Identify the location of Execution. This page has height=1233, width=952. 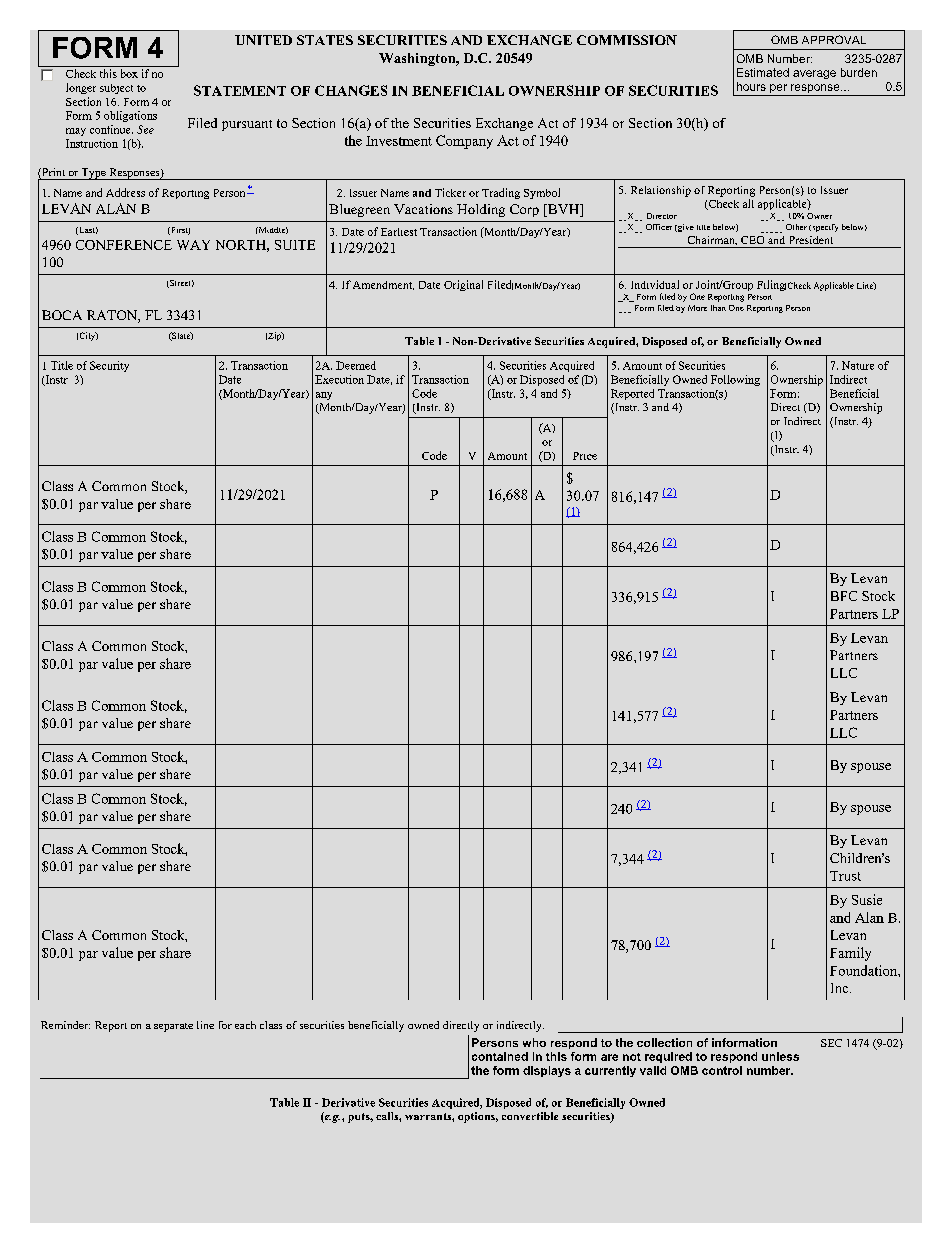
(339, 379).
